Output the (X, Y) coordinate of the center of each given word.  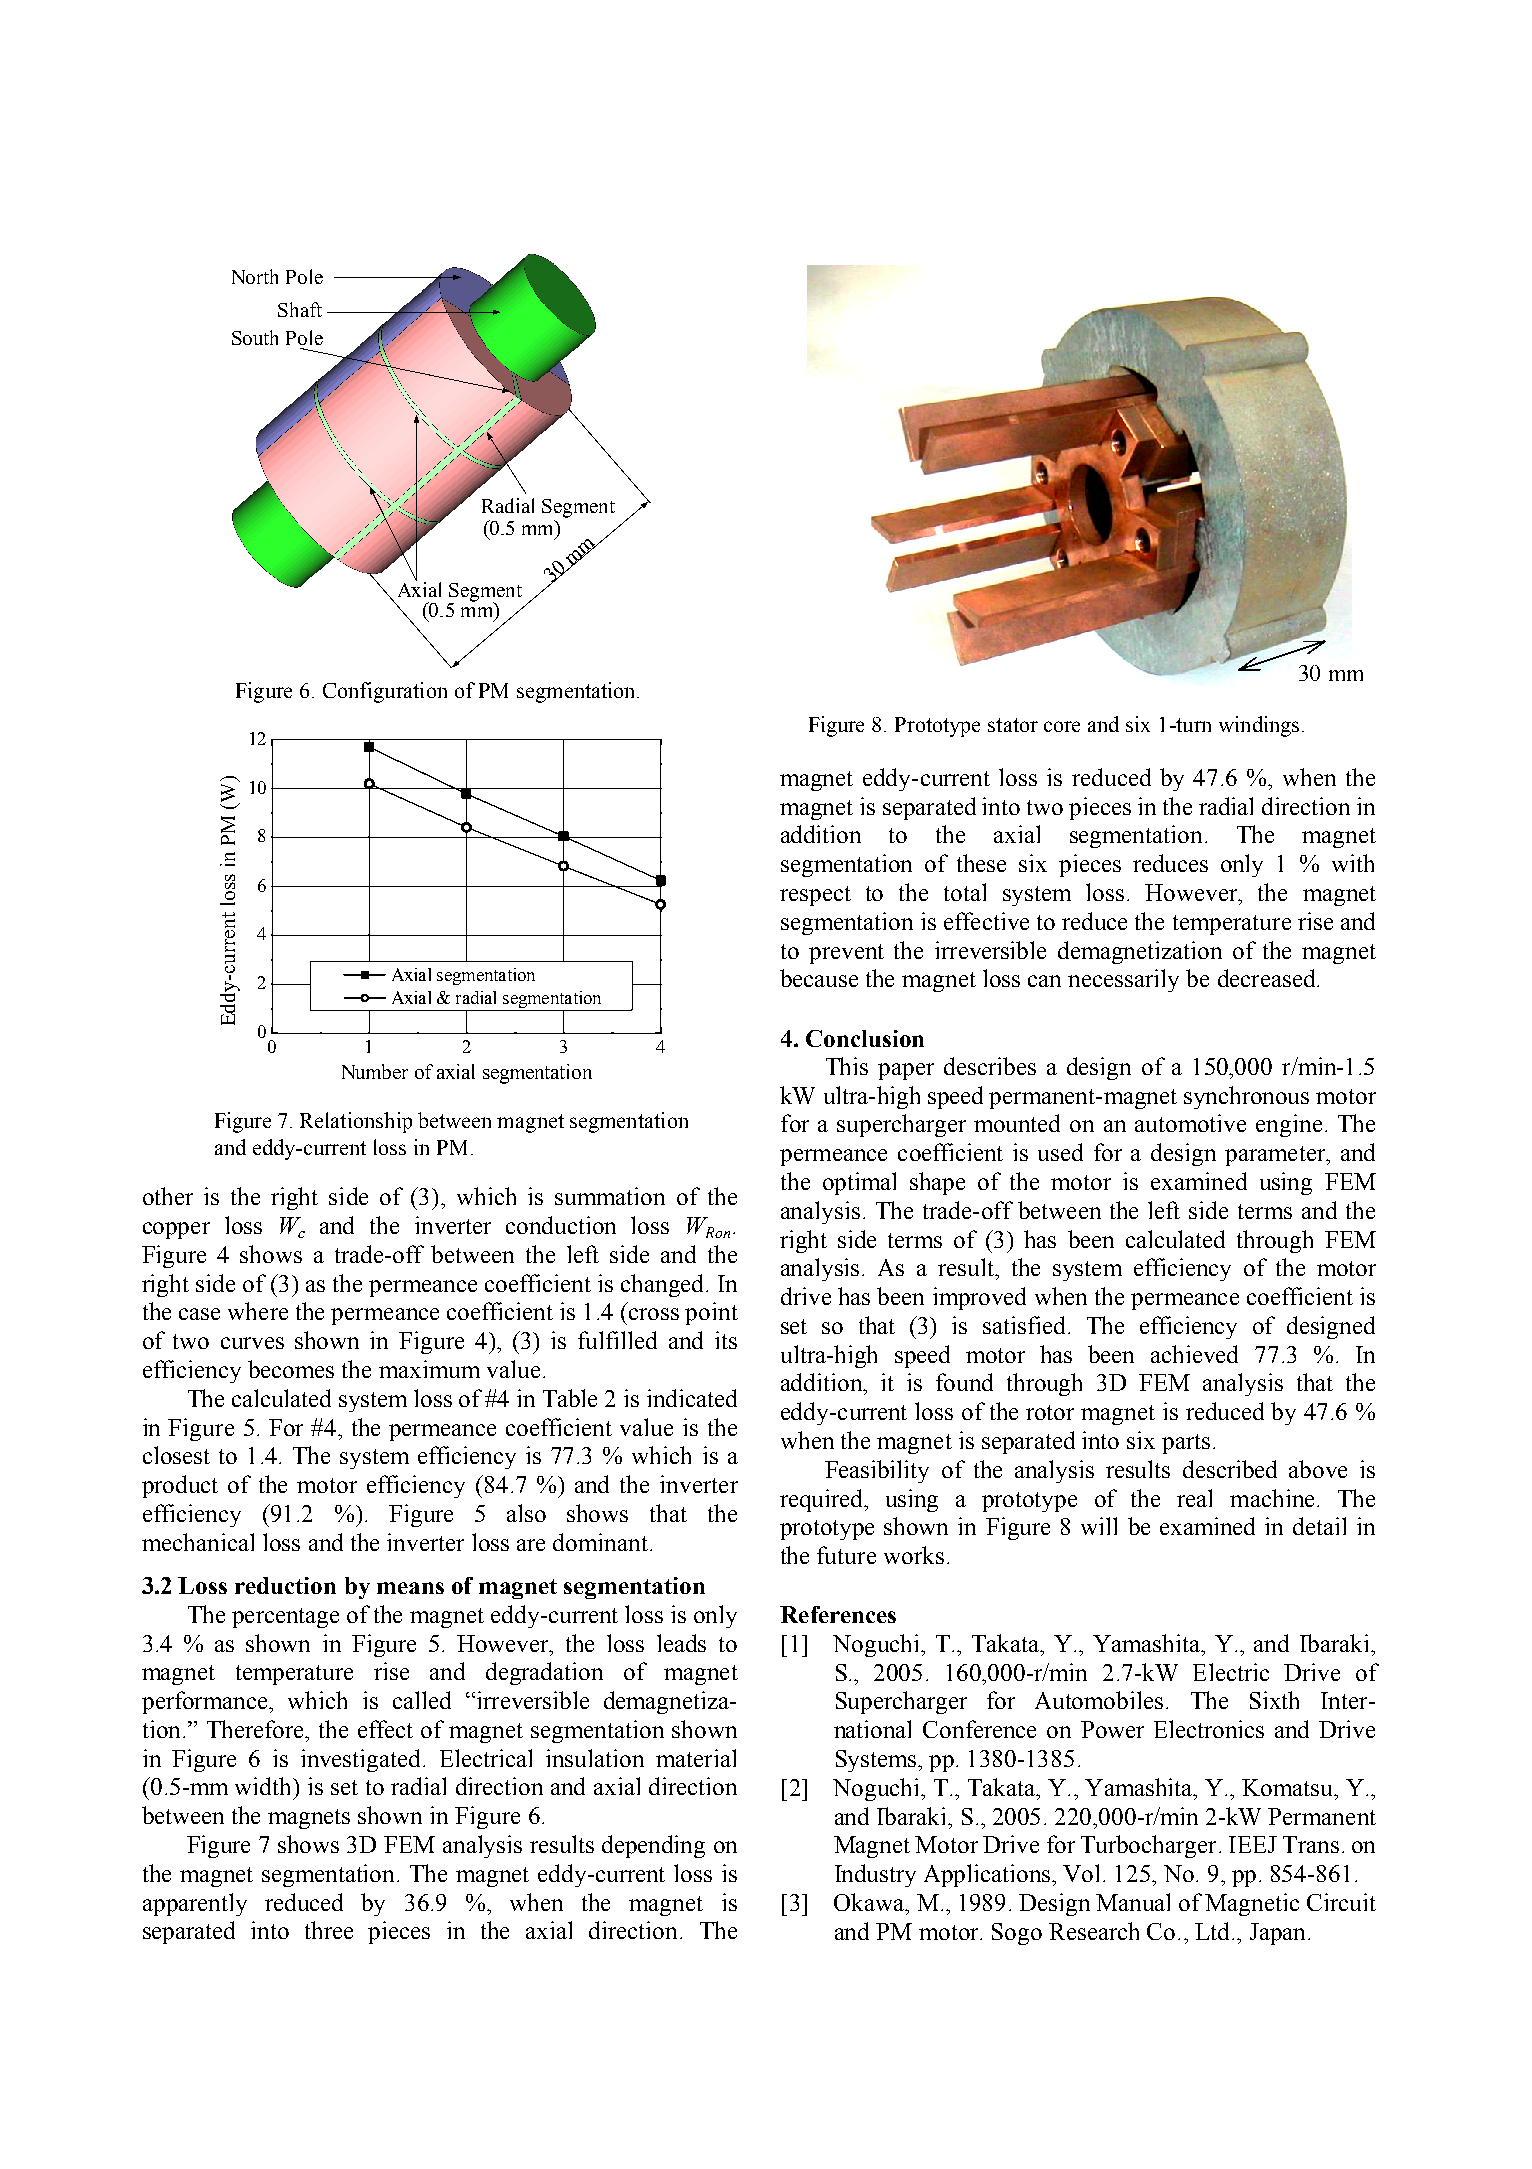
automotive (1190, 1123)
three (329, 1930)
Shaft (300, 309)
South (255, 337)
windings (1259, 726)
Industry (875, 1875)
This (847, 1066)
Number (375, 1071)
